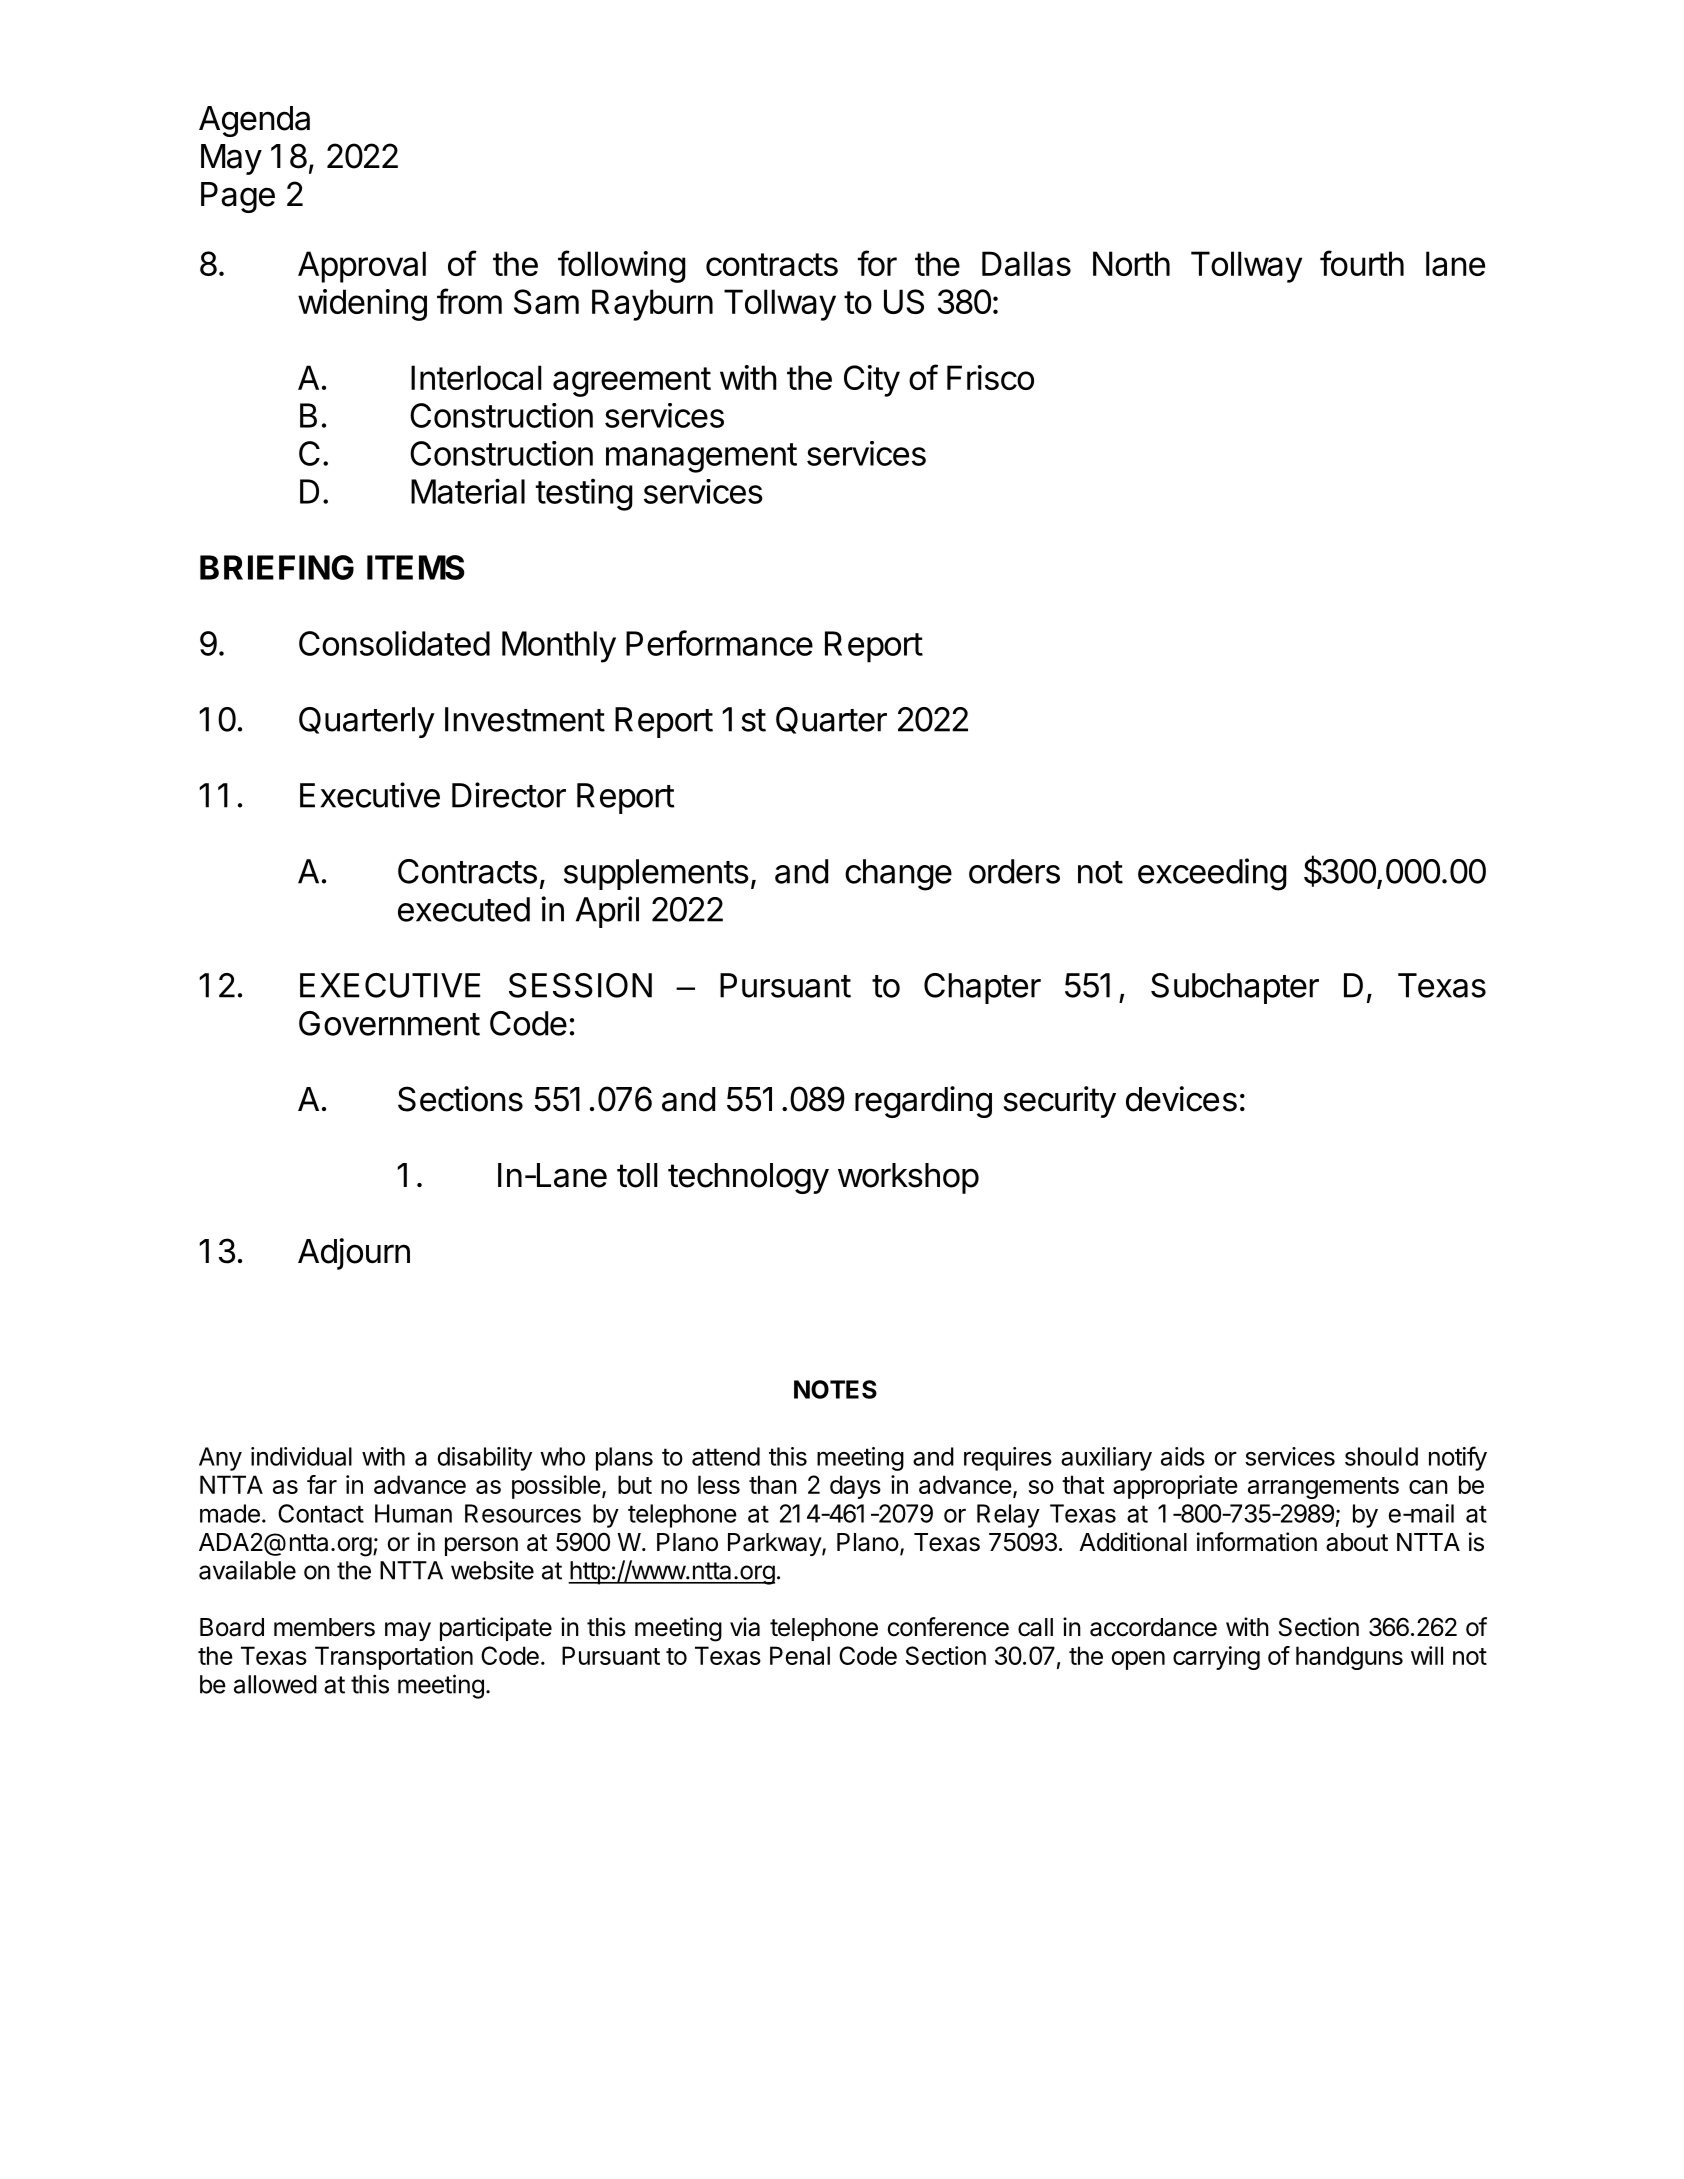 Image resolution: width=1684 pixels, height=2179 pixels. What do you see at coordinates (748, 1178) in the image?
I see `technology` at bounding box center [748, 1178].
